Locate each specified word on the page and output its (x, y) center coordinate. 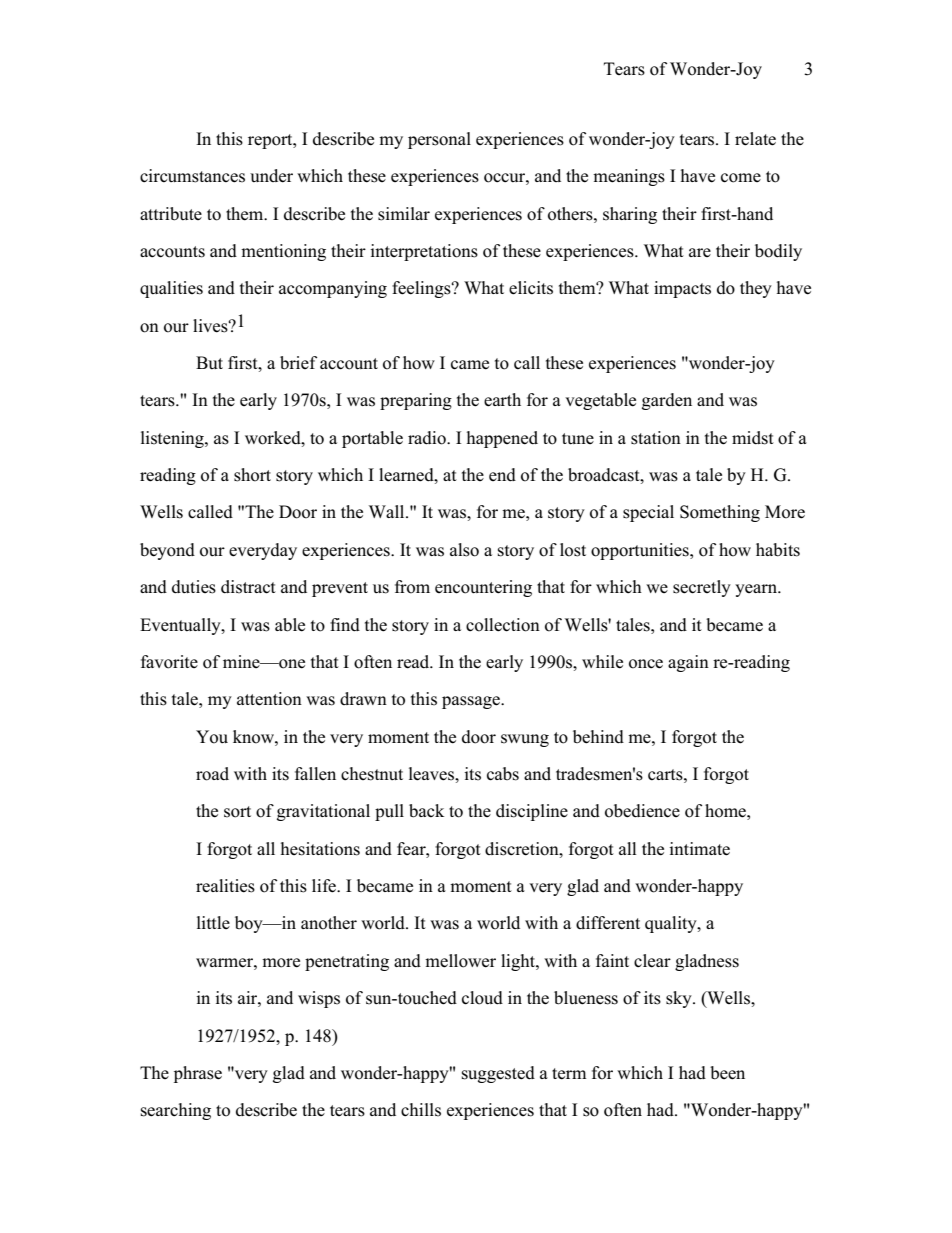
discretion (523, 849)
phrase (198, 1074)
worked (274, 438)
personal (439, 140)
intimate (699, 849)
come (741, 178)
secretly (702, 588)
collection (503, 625)
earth (502, 400)
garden (667, 401)
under (271, 176)
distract (248, 587)
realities (225, 886)
